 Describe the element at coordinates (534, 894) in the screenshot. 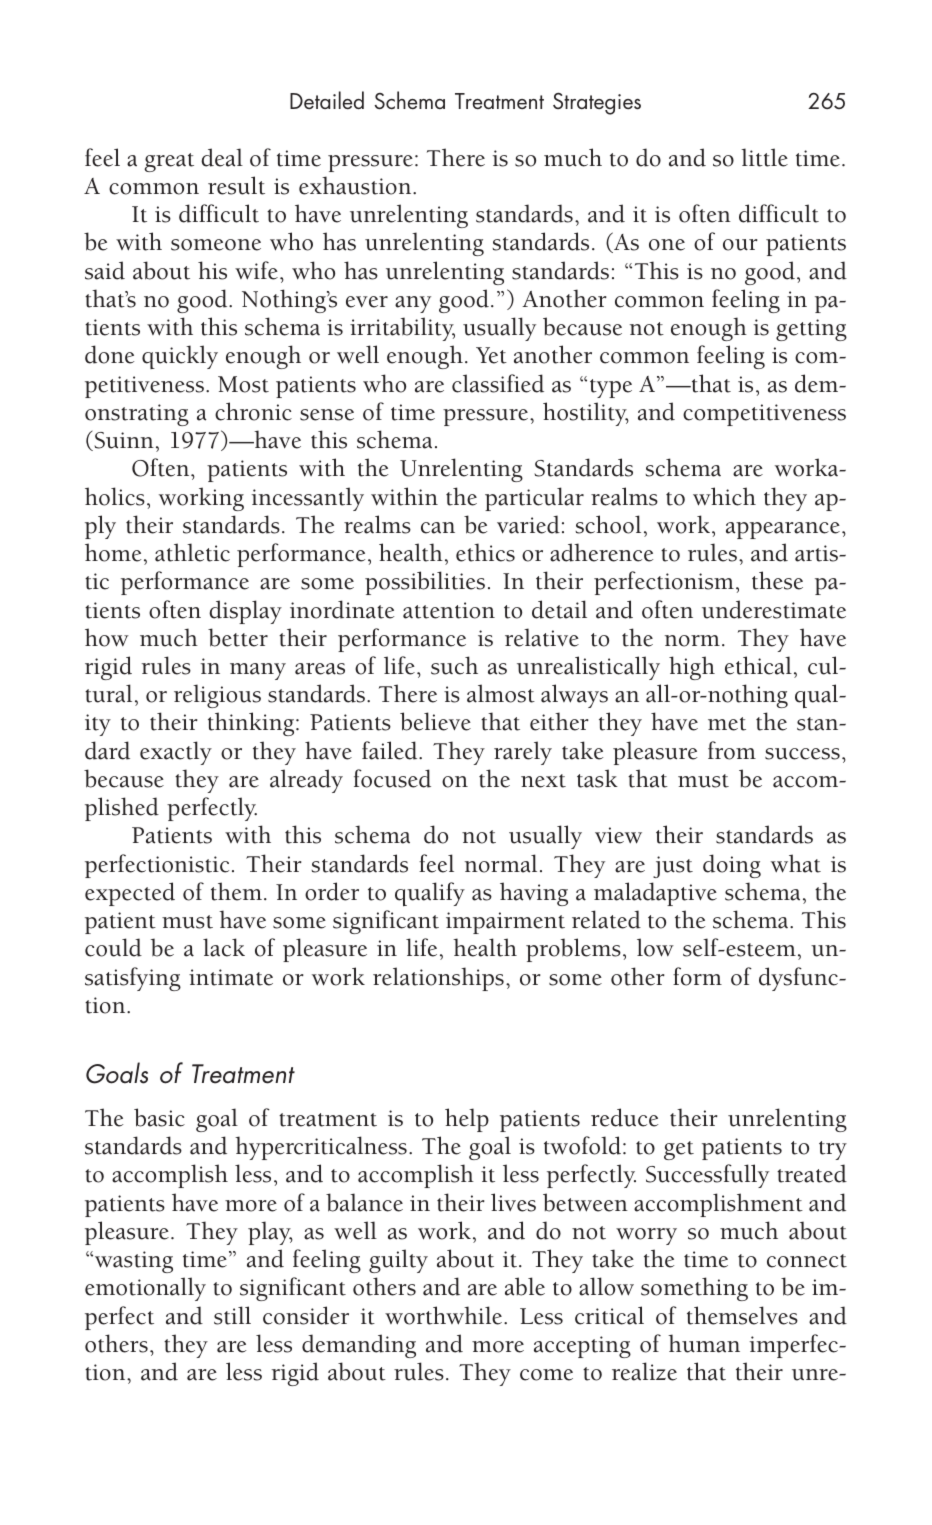

I see `having` at that location.
